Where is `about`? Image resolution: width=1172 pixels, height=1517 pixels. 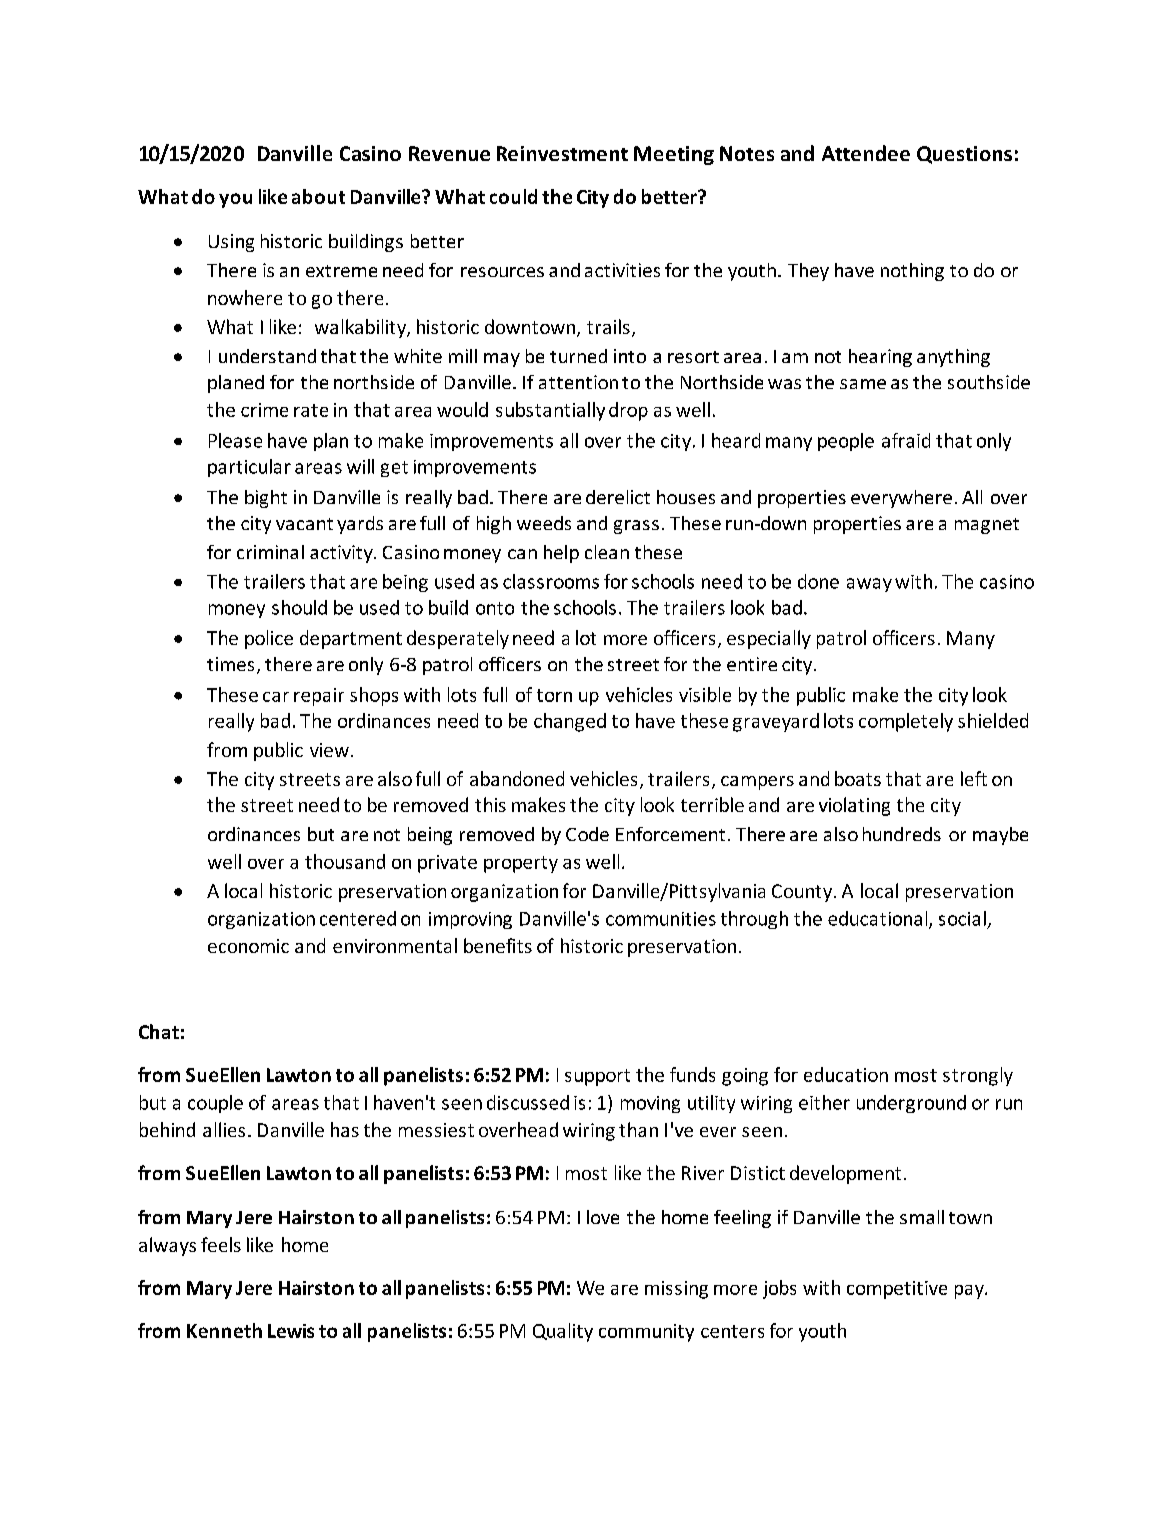 about is located at coordinates (318, 196).
